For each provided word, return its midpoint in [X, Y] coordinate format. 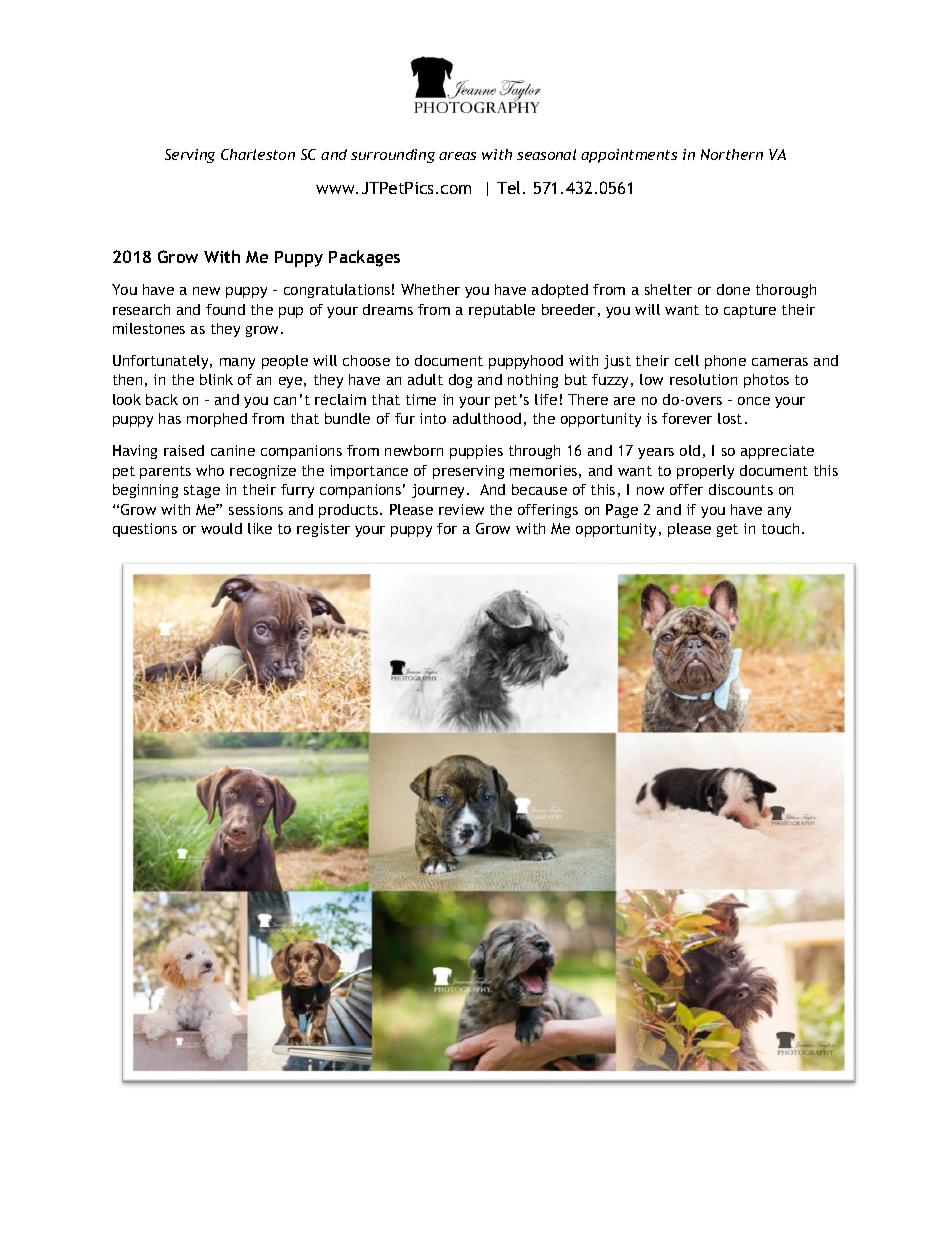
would [221, 528]
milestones [149, 328]
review [461, 509]
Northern [732, 154]
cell [687, 360]
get [727, 530]
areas [457, 156]
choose [366, 360]
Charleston [258, 154]
